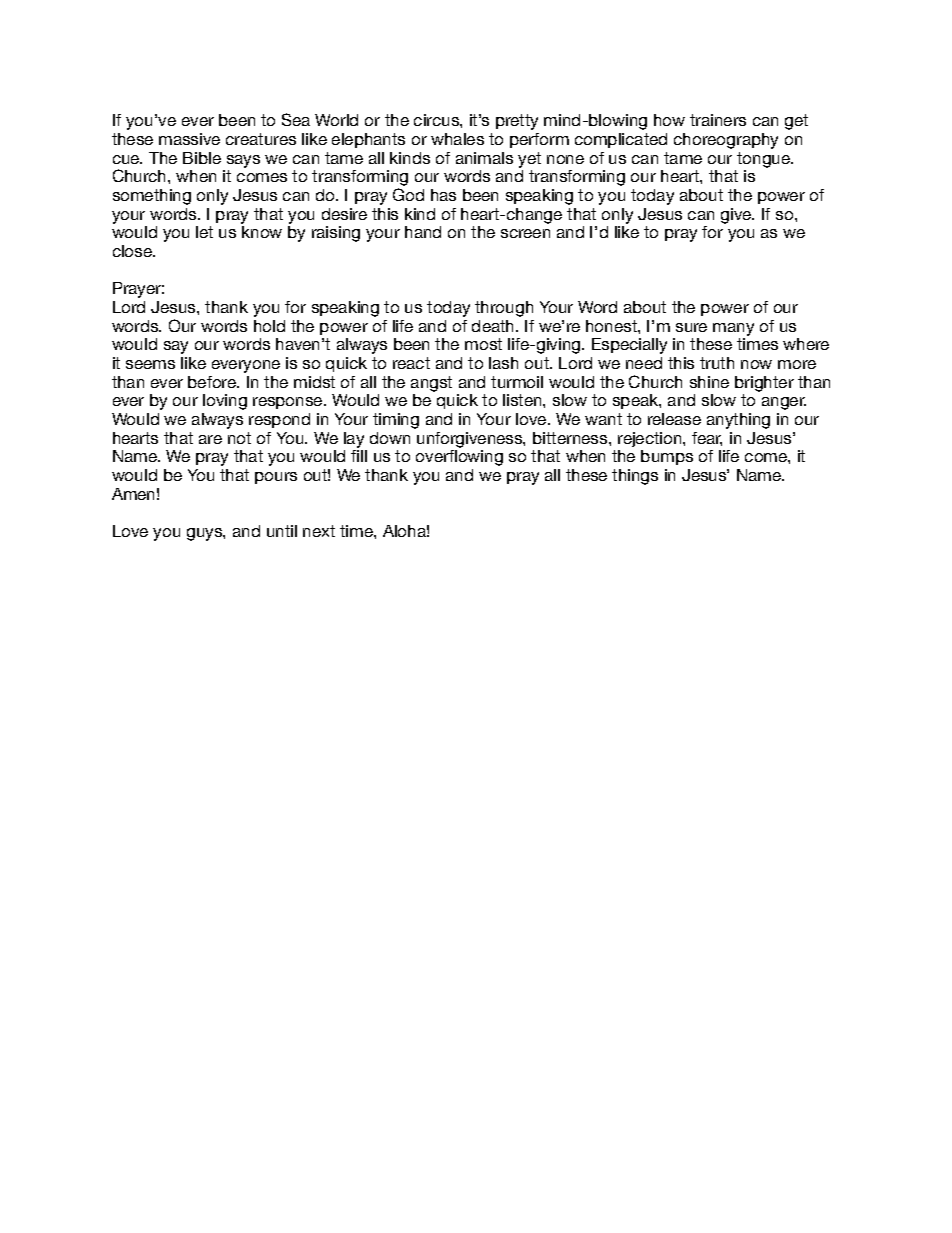  Describe the element at coordinates (269, 326) in the screenshot. I see `hold` at that location.
